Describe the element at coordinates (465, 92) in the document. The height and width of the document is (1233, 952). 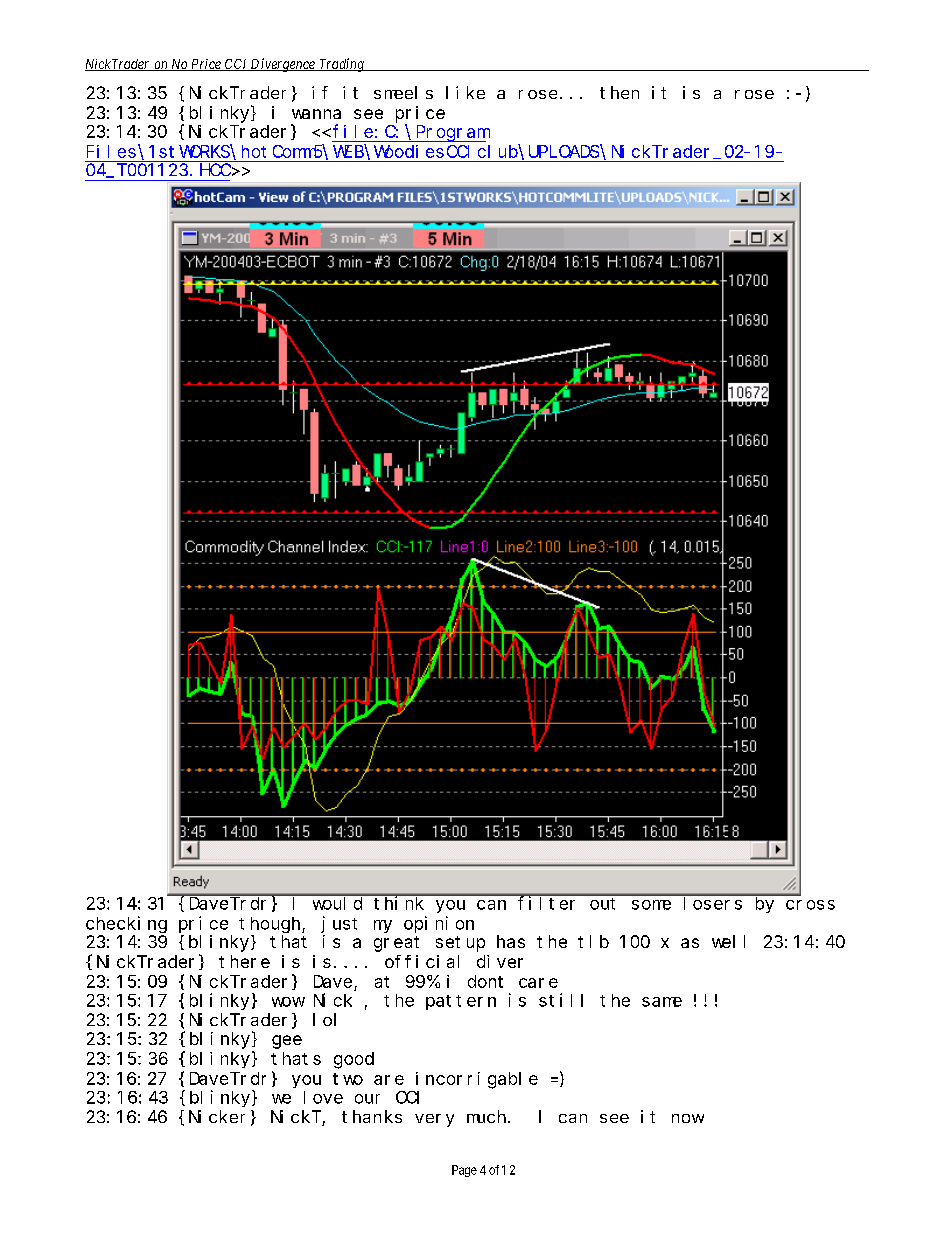
I see `like` at that location.
